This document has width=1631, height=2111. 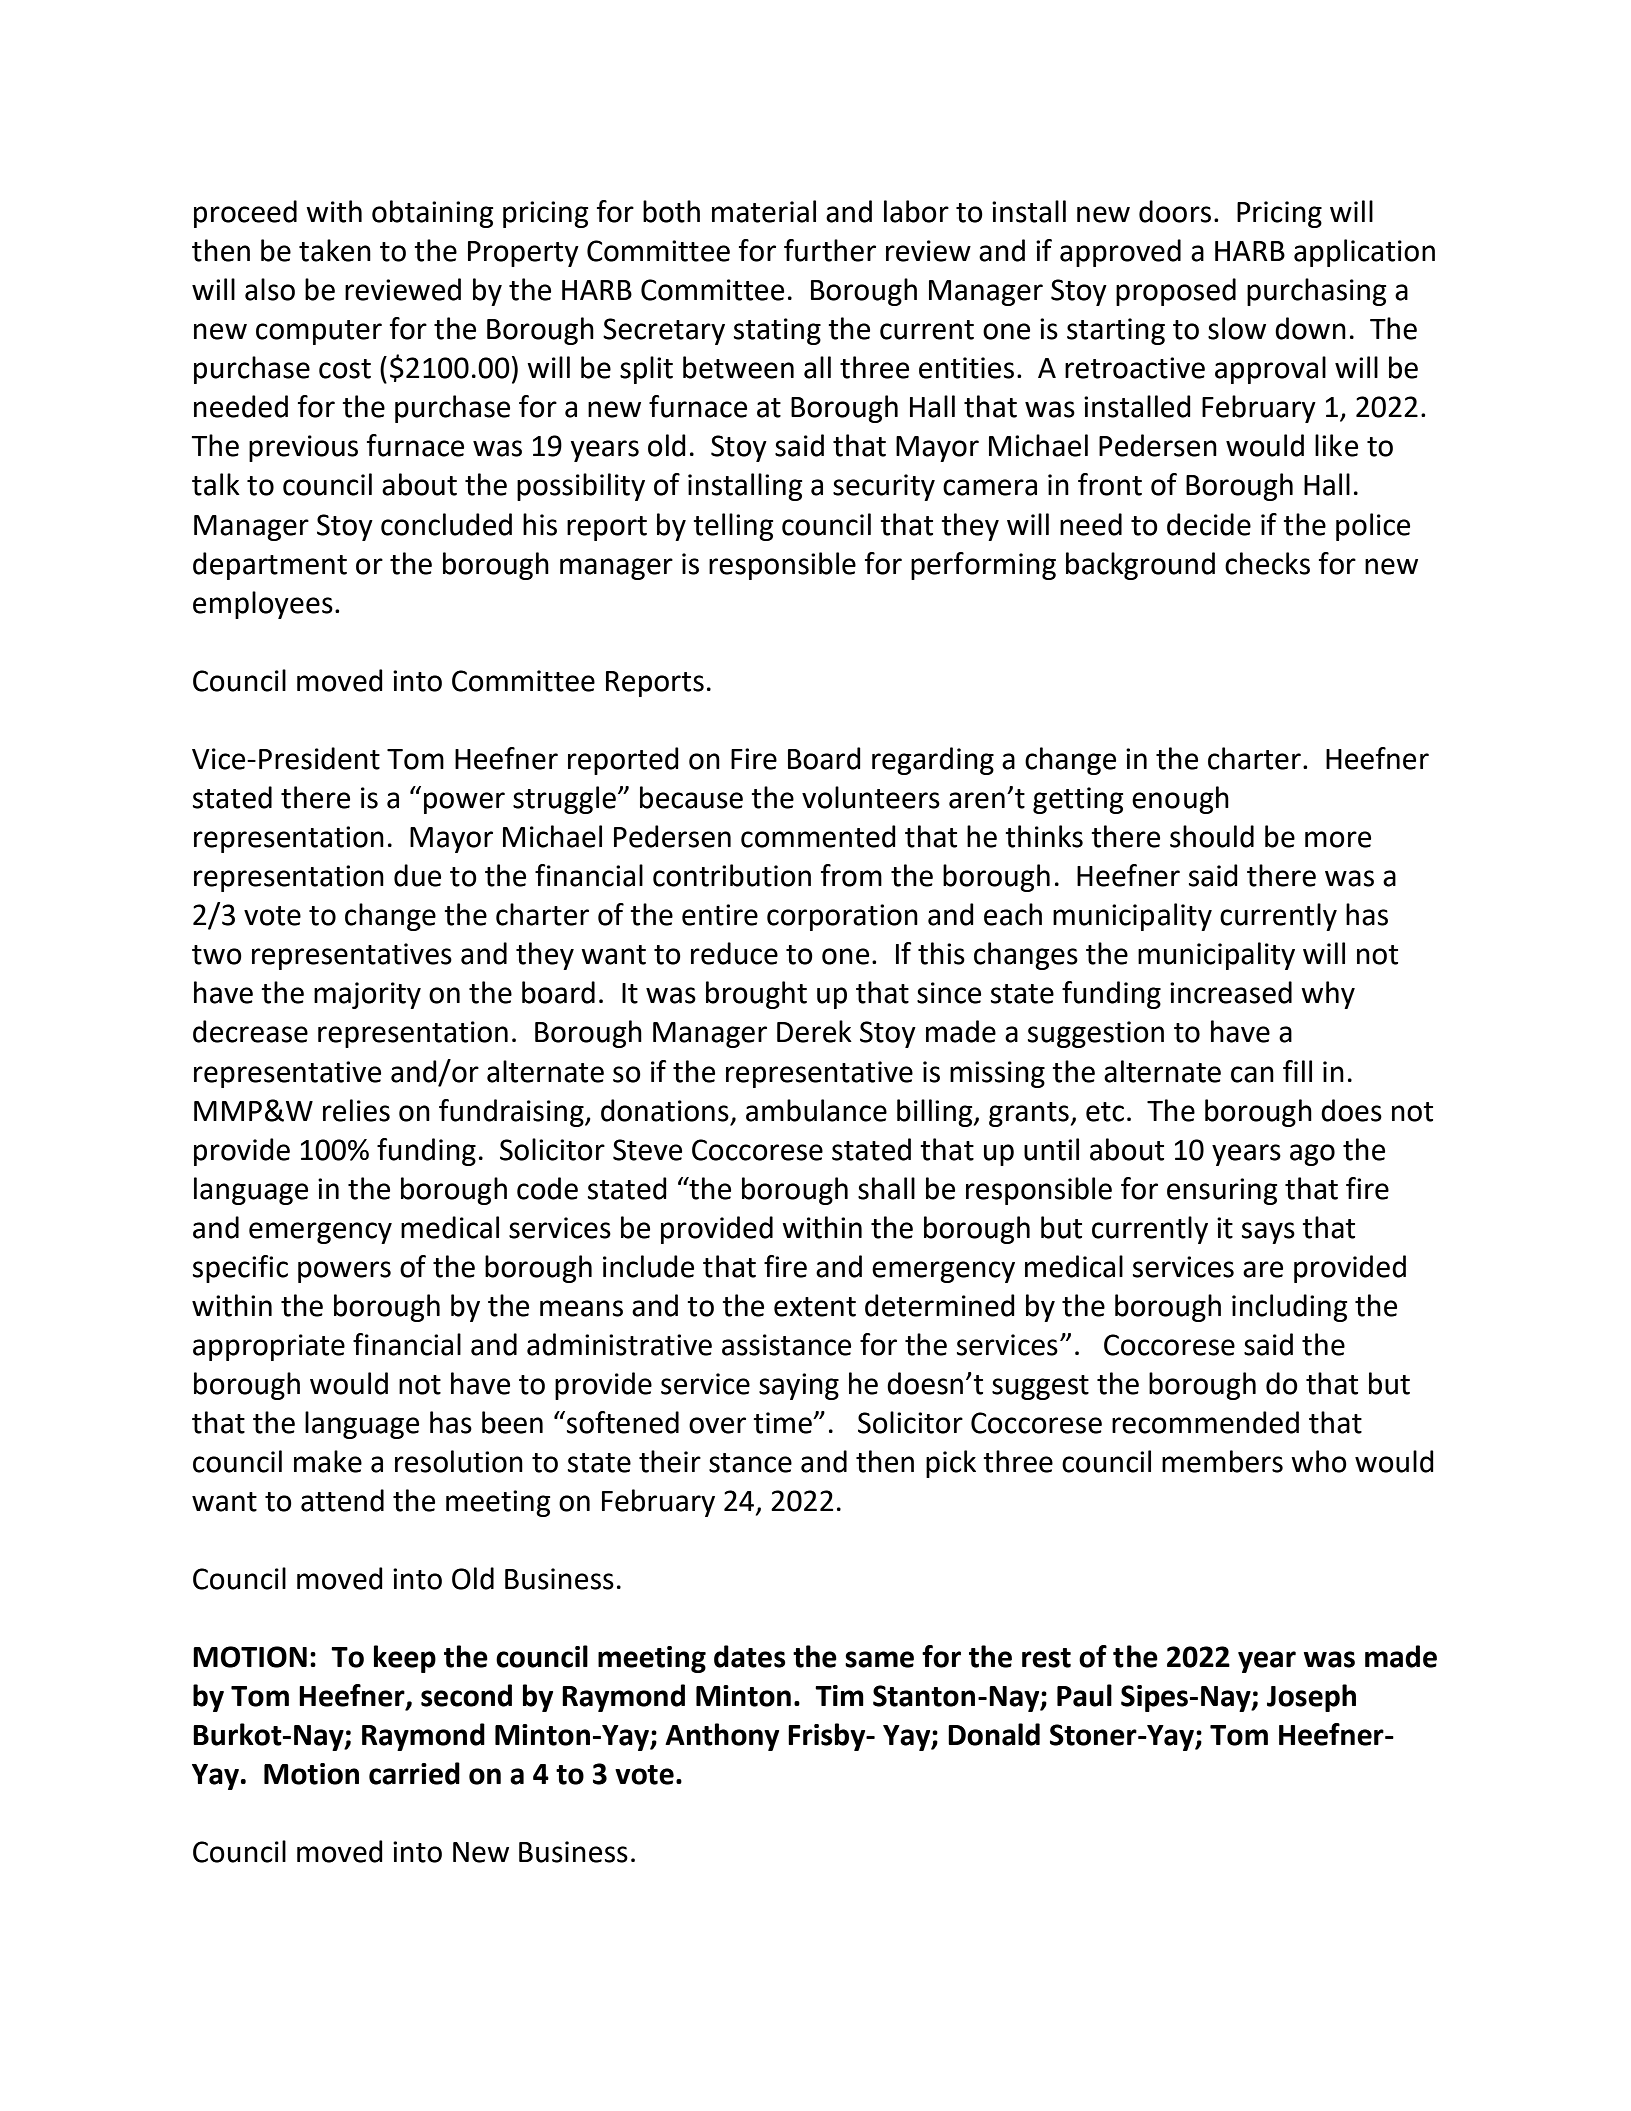 What do you see at coordinates (335, 250) in the document?
I see `taken` at bounding box center [335, 250].
